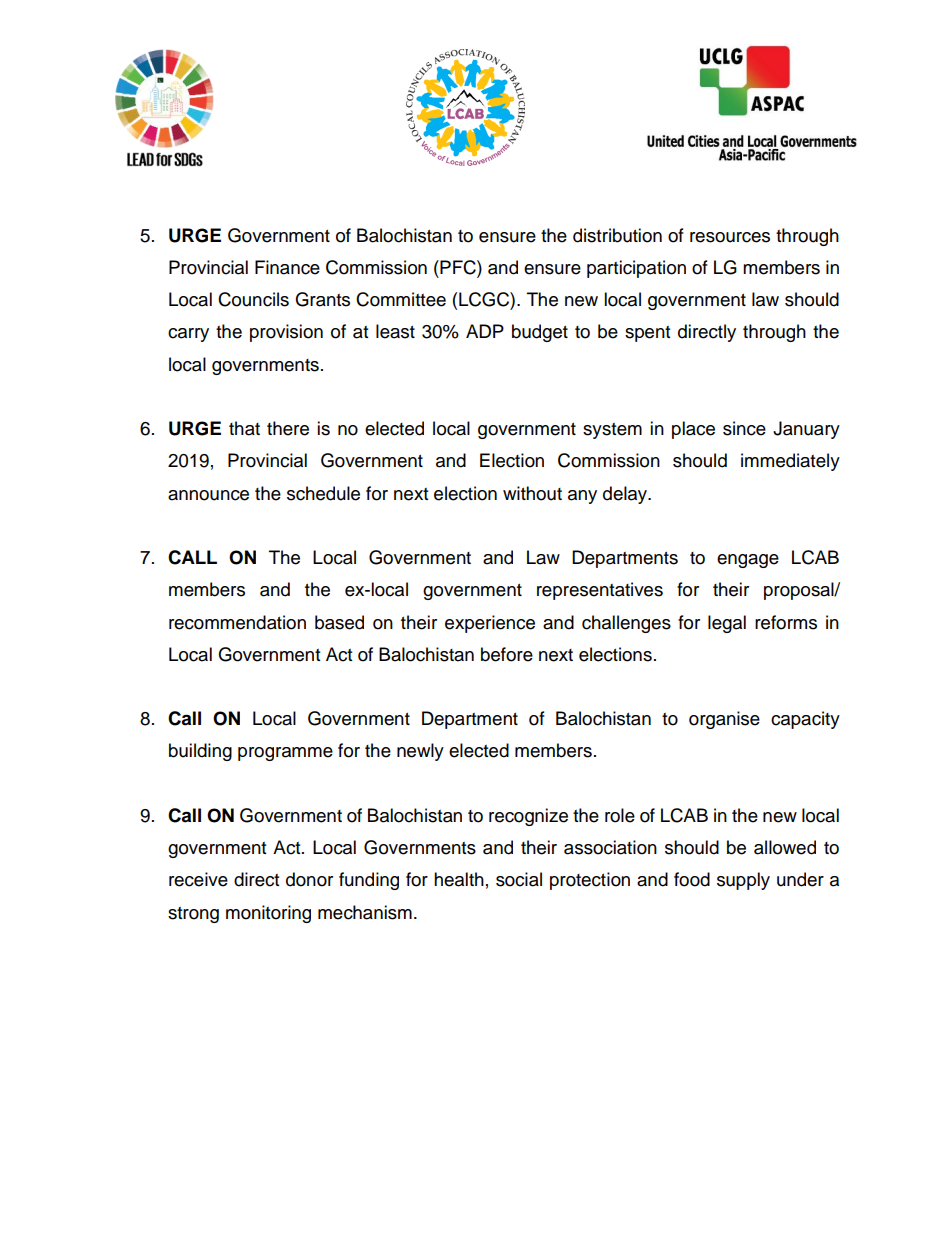 The image size is (952, 1233). I want to click on Committee, so click(401, 299).
